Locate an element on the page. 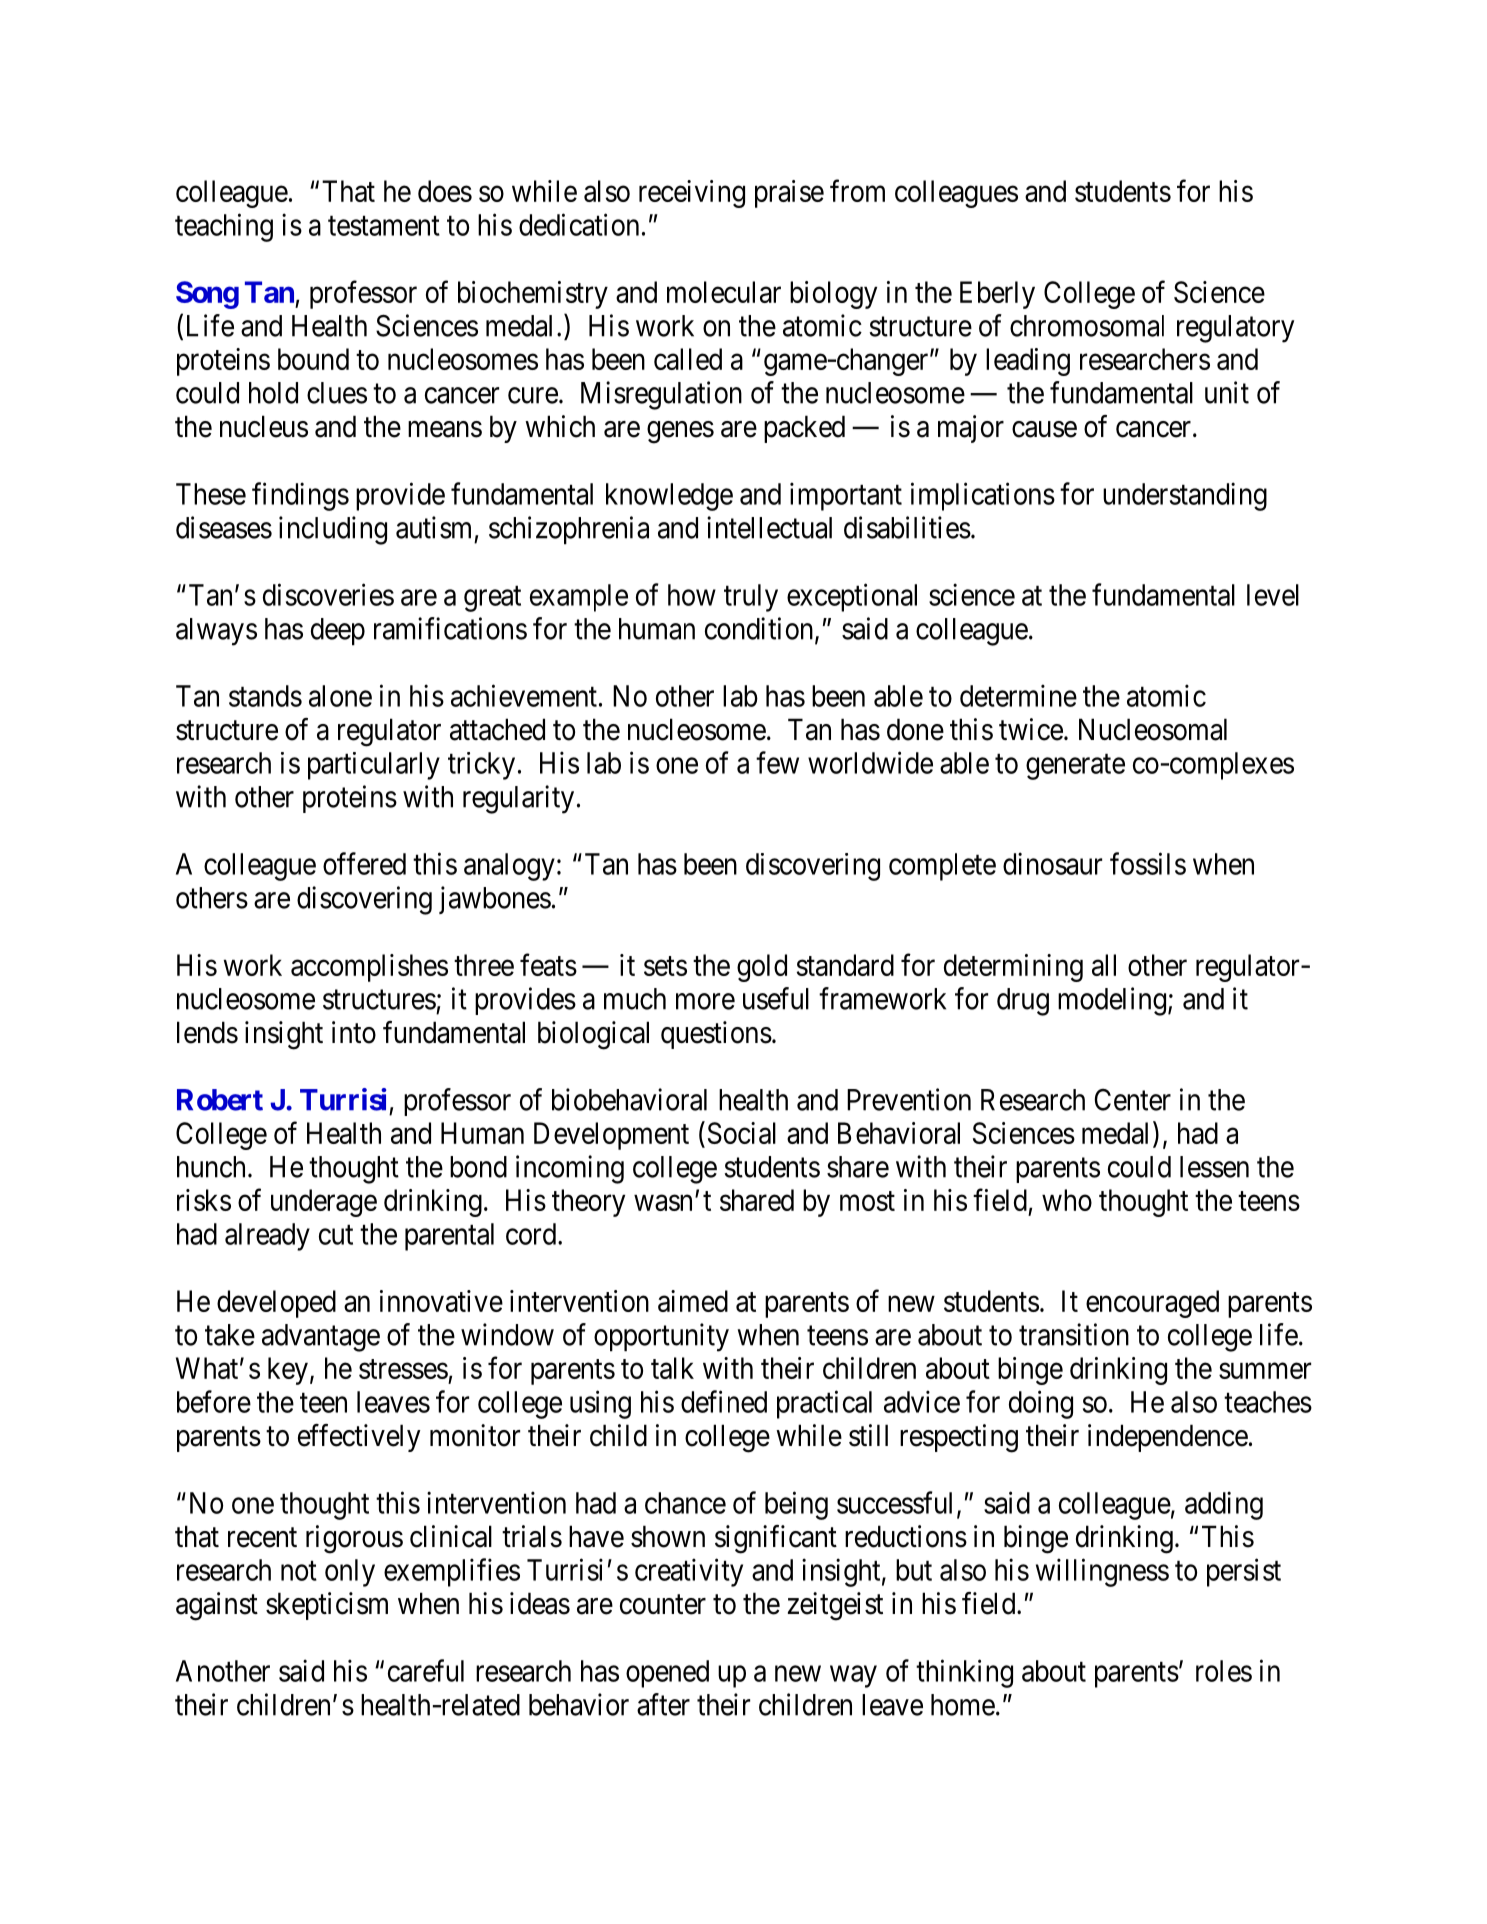  gold is located at coordinates (762, 968).
